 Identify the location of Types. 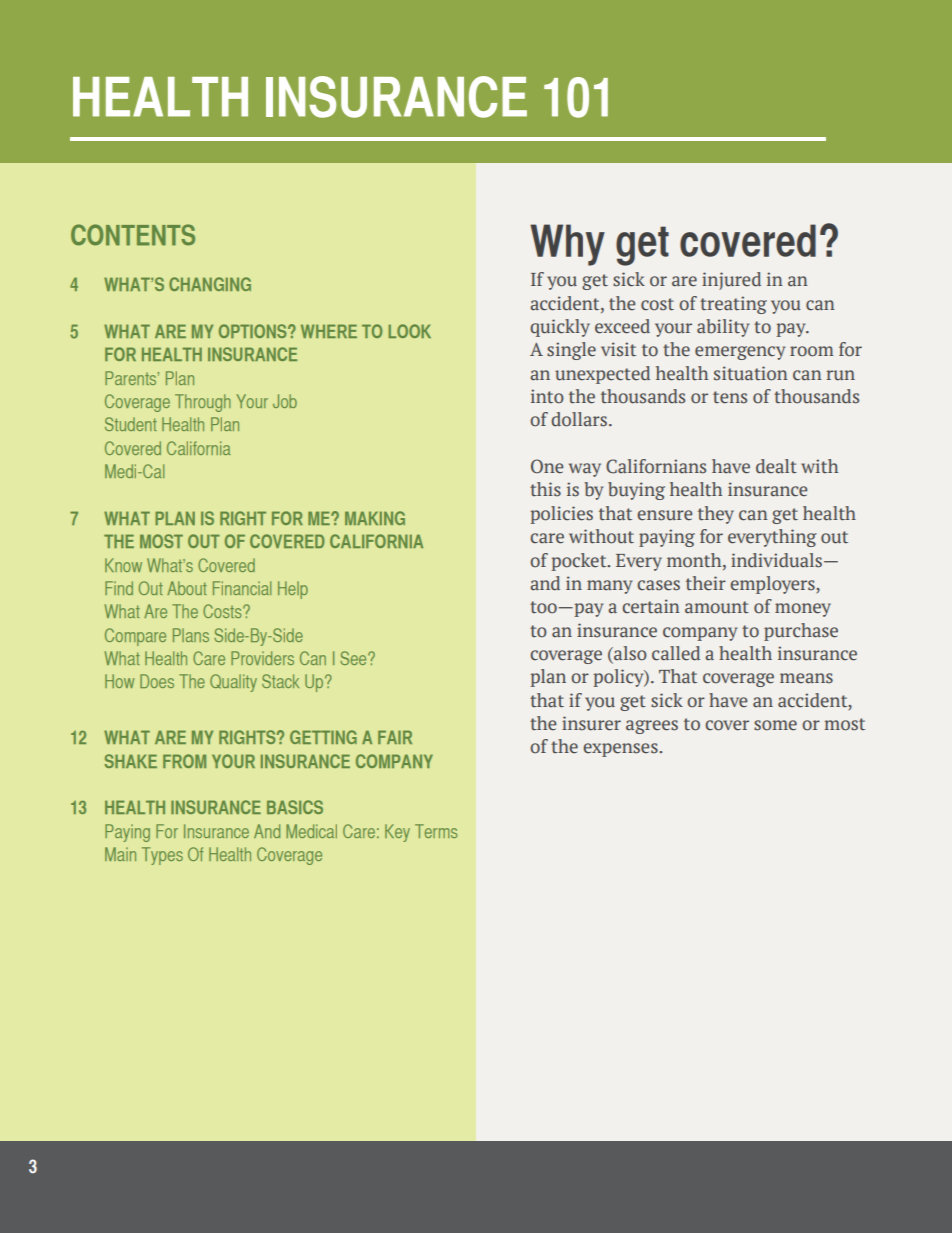
(162, 856).
